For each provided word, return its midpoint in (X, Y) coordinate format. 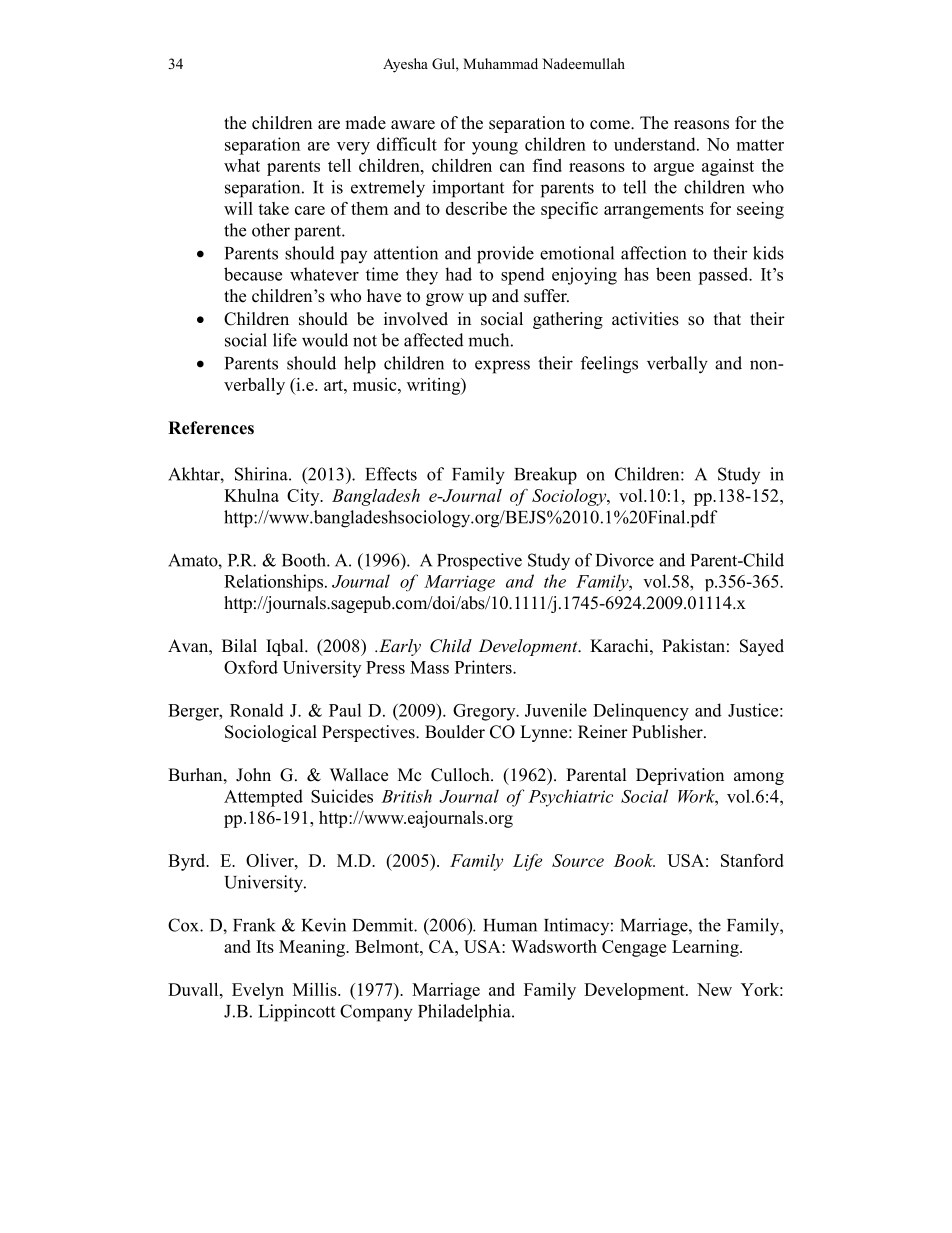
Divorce (625, 560)
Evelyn (258, 991)
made (365, 123)
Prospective (479, 561)
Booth (305, 560)
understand (656, 144)
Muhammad (500, 63)
